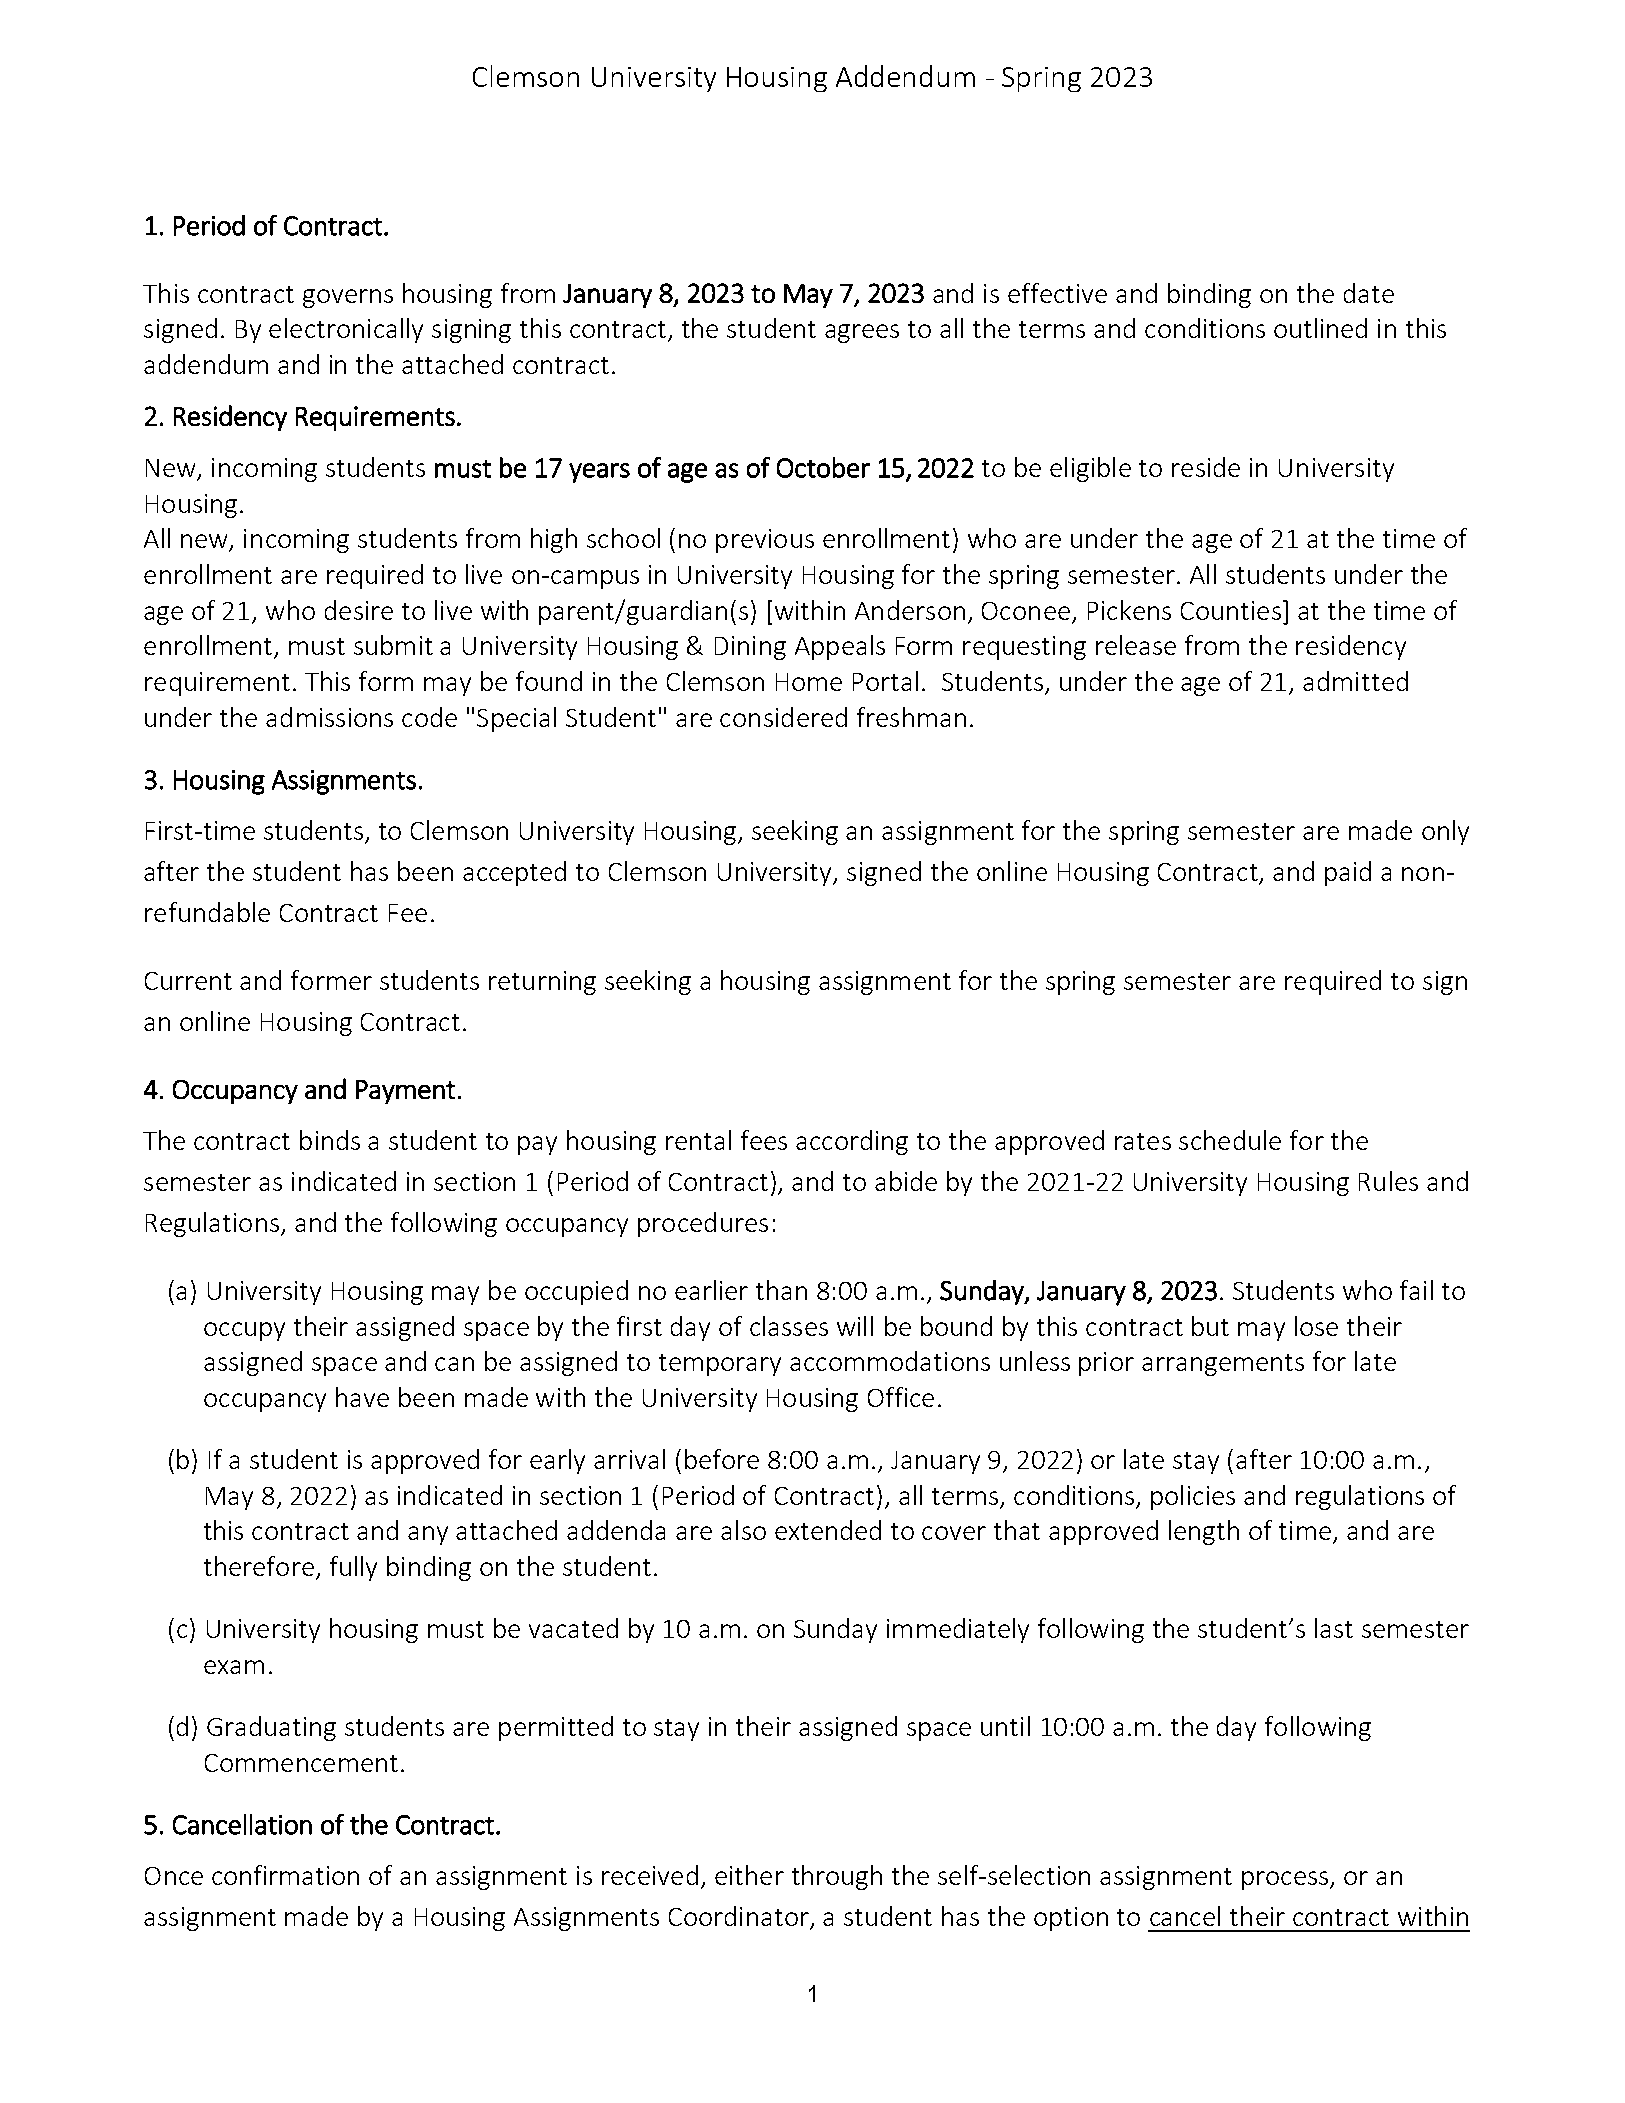  What do you see at coordinates (1320, 328) in the page?
I see `outlined` at bounding box center [1320, 328].
